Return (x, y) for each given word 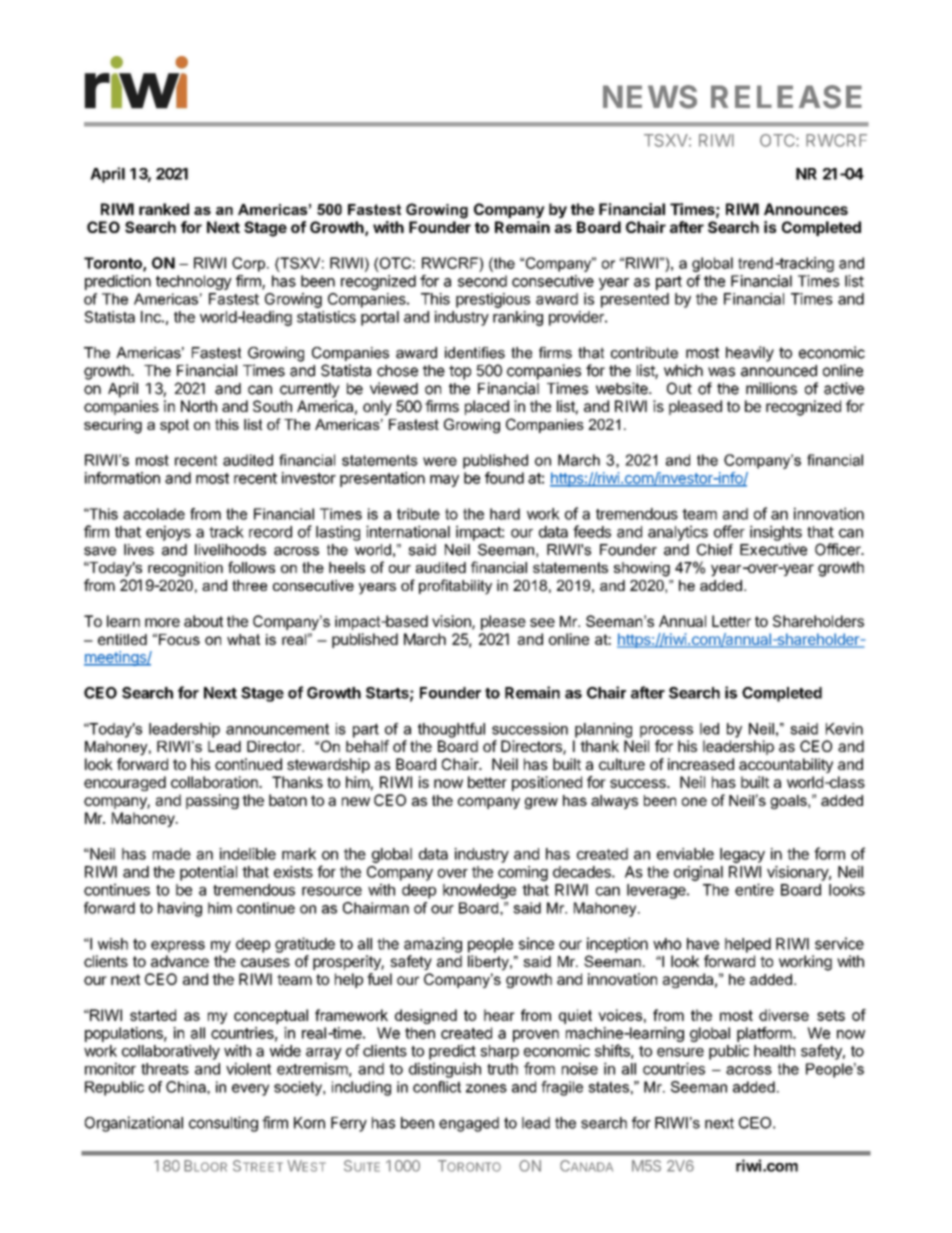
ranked (164, 209)
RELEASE (786, 97)
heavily (750, 354)
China (187, 1087)
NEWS (650, 97)
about (203, 621)
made (172, 854)
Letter (731, 621)
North (199, 406)
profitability (455, 587)
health (774, 1051)
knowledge (479, 891)
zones (486, 1088)
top (460, 372)
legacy (742, 855)
